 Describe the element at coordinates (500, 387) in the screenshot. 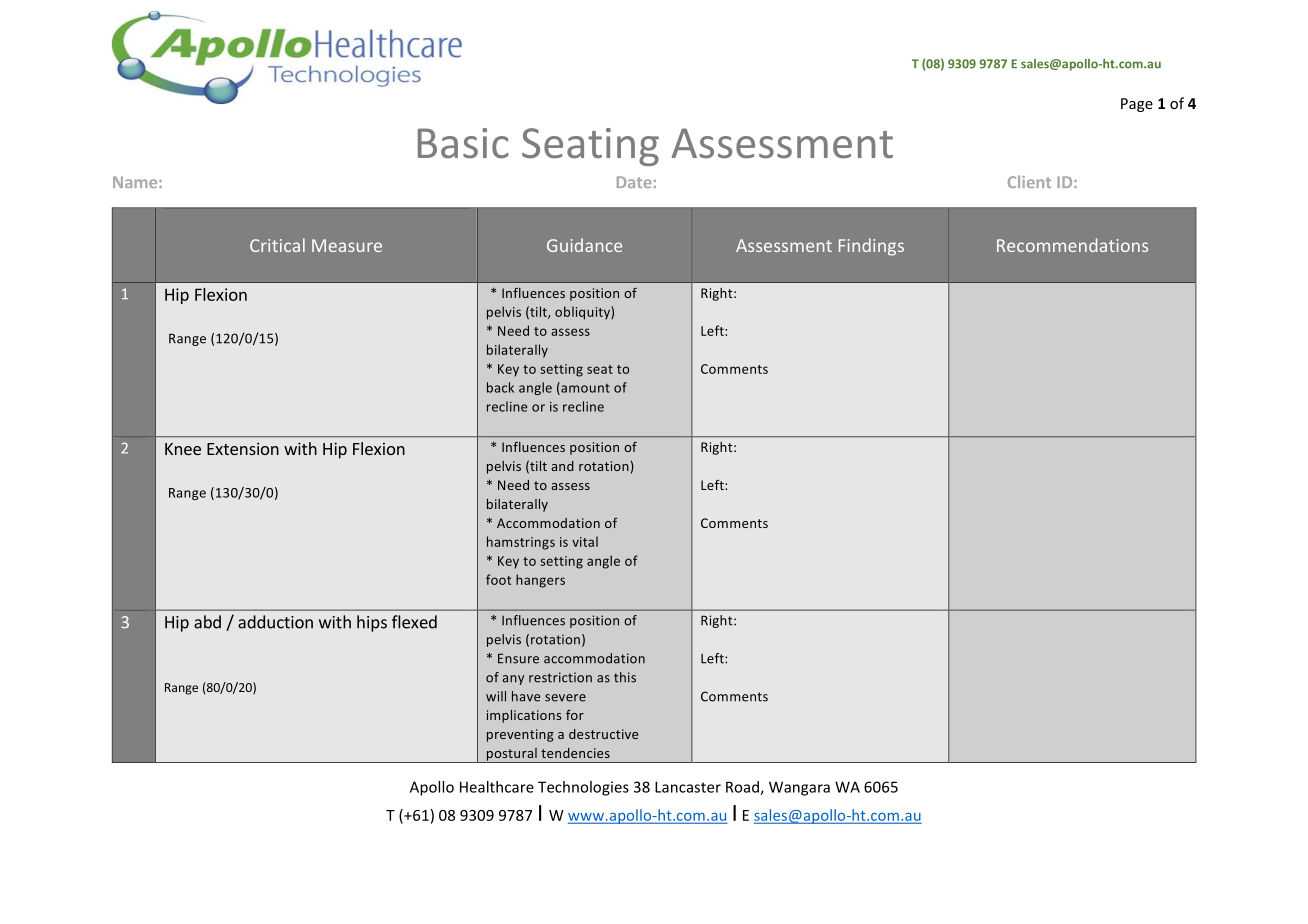

I see `back` at that location.
